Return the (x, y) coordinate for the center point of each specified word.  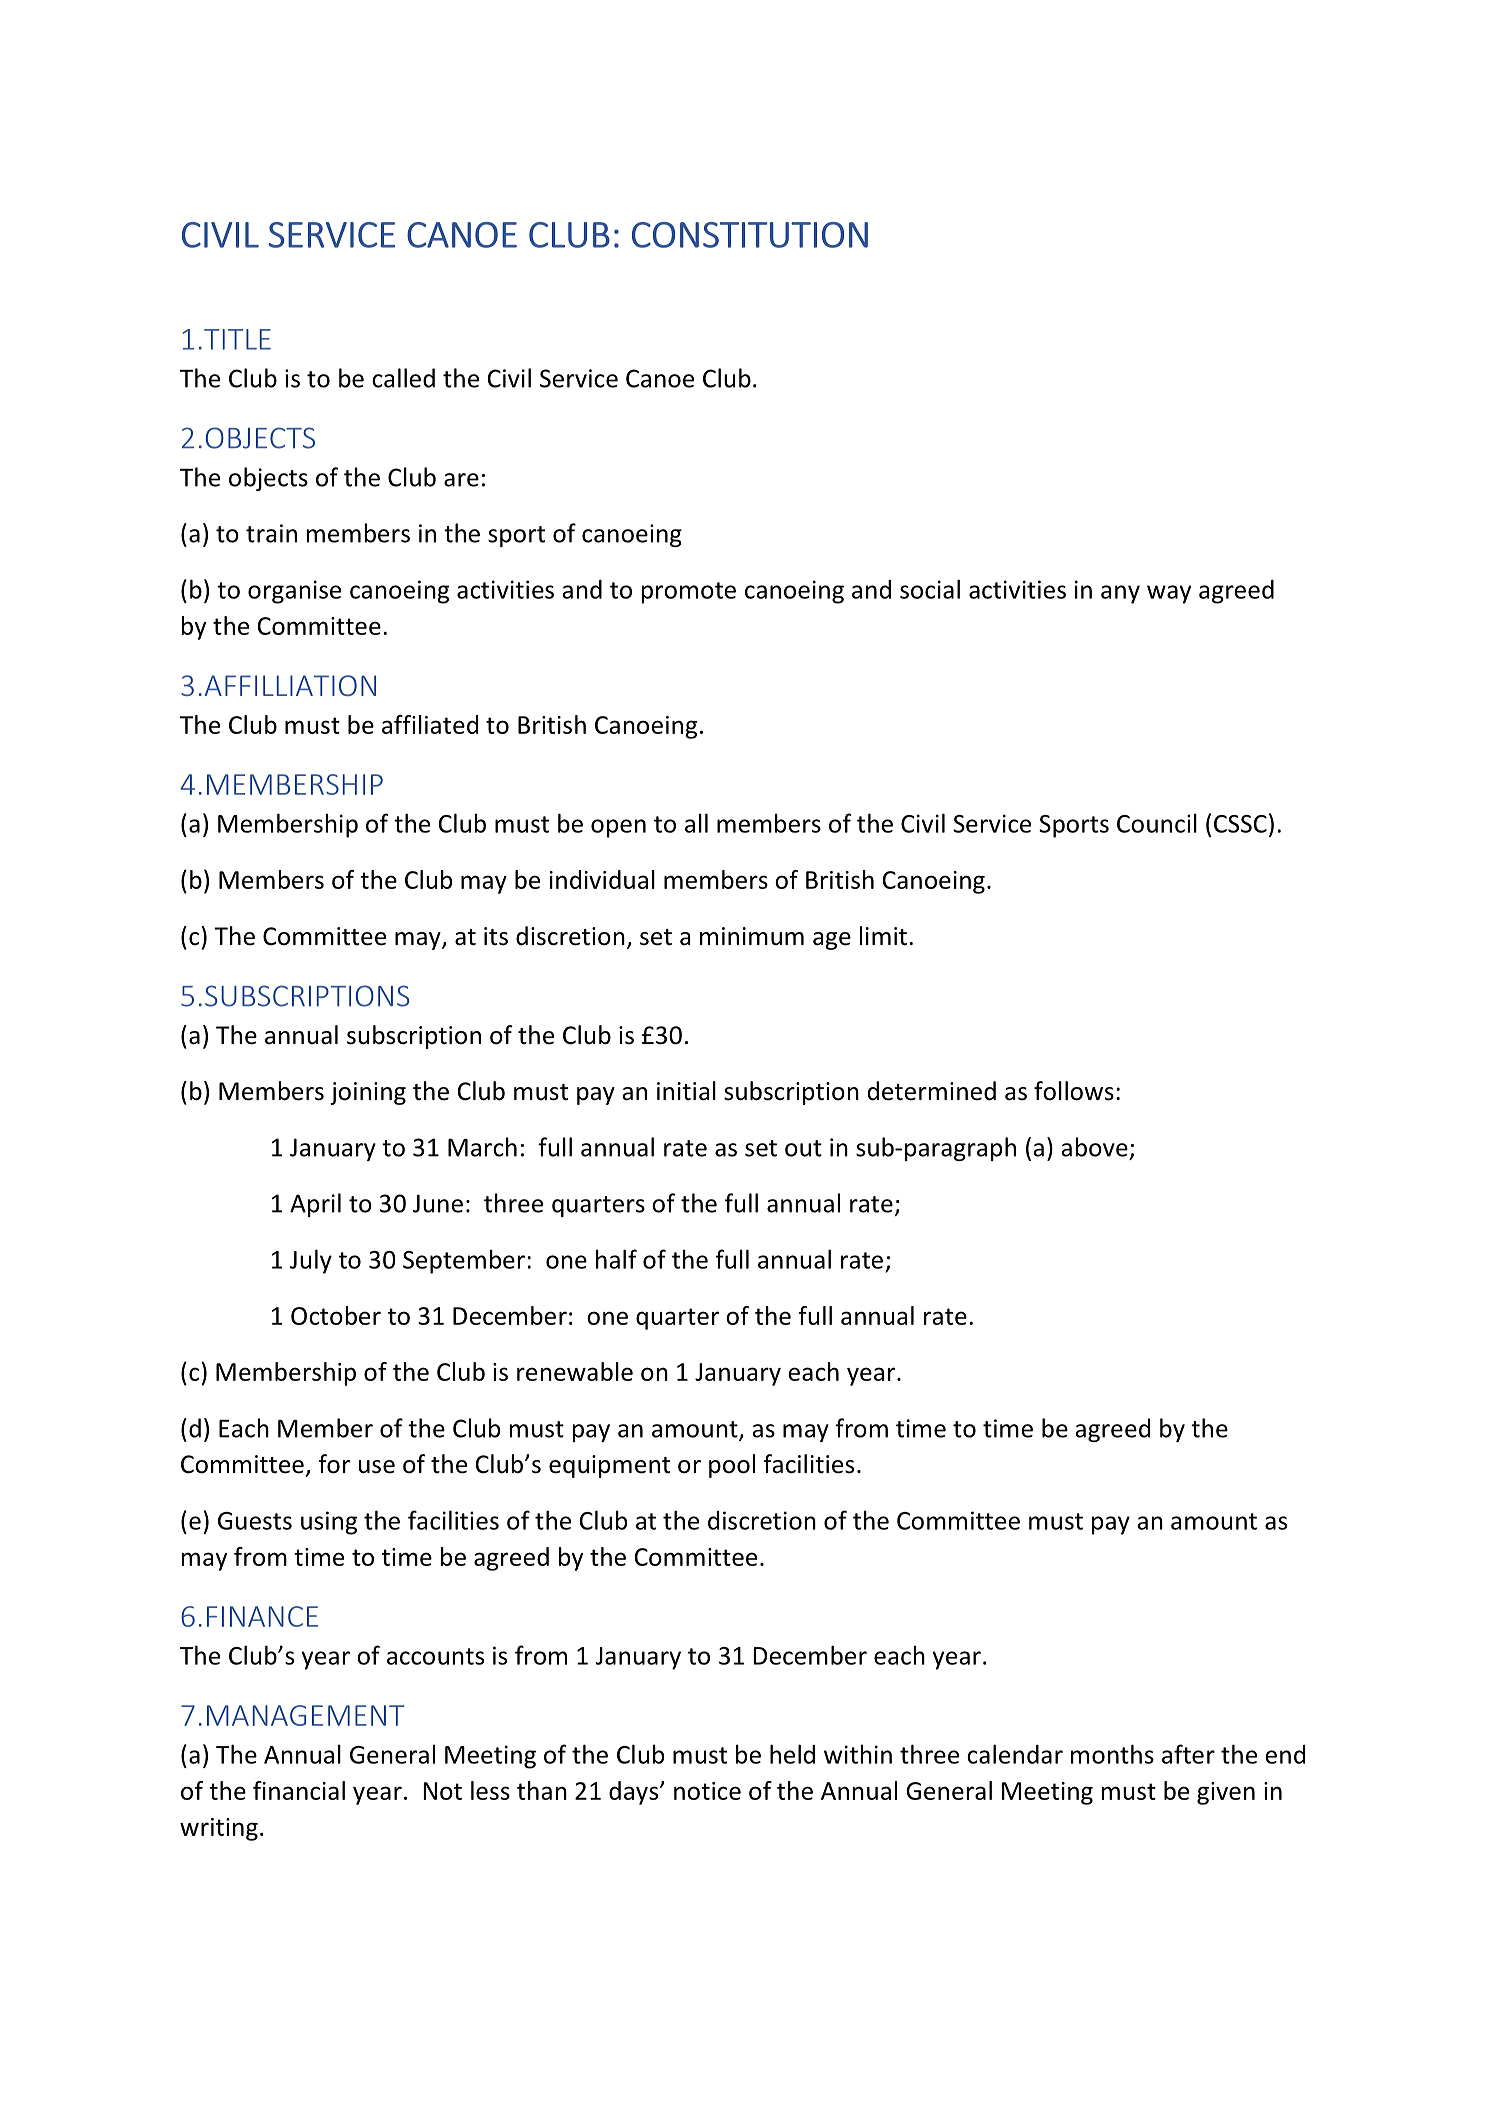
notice (707, 1791)
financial (299, 1790)
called (403, 378)
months (1112, 1754)
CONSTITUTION (750, 235)
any (1120, 594)
